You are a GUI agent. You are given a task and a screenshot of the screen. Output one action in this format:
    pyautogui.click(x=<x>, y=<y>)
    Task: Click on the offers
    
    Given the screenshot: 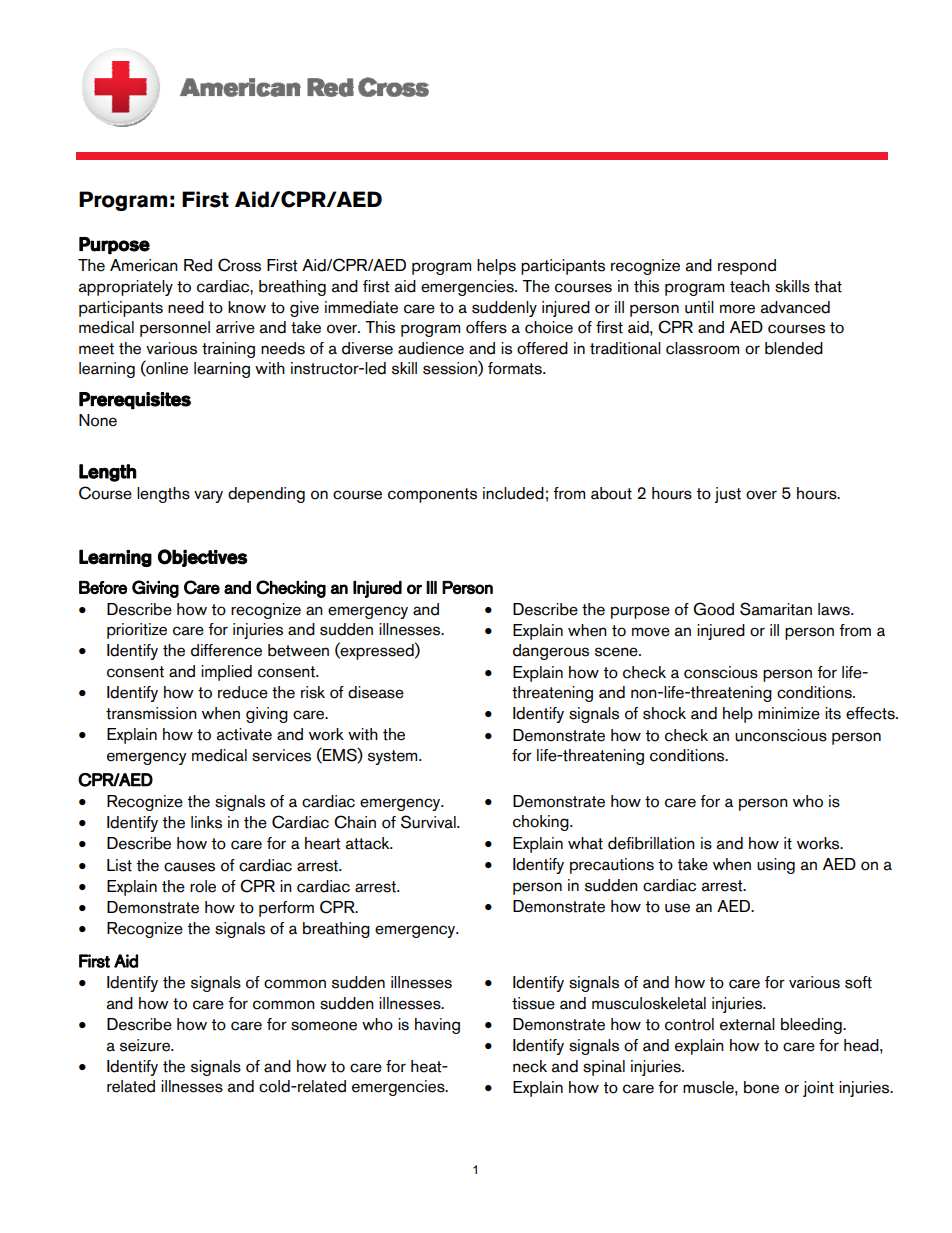 What is the action you would take?
    pyautogui.click(x=486, y=327)
